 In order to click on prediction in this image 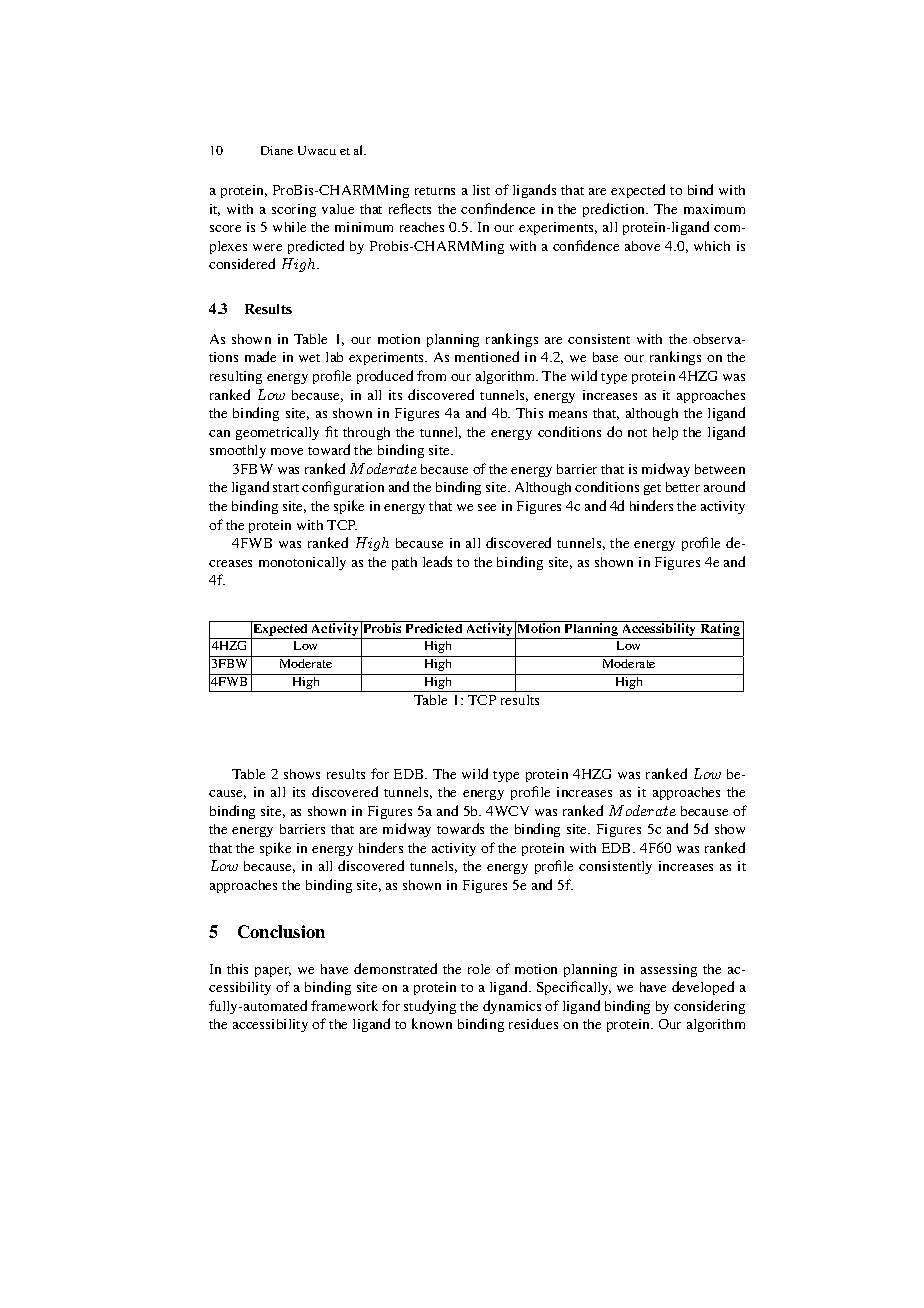, I will do `click(615, 210)`.
